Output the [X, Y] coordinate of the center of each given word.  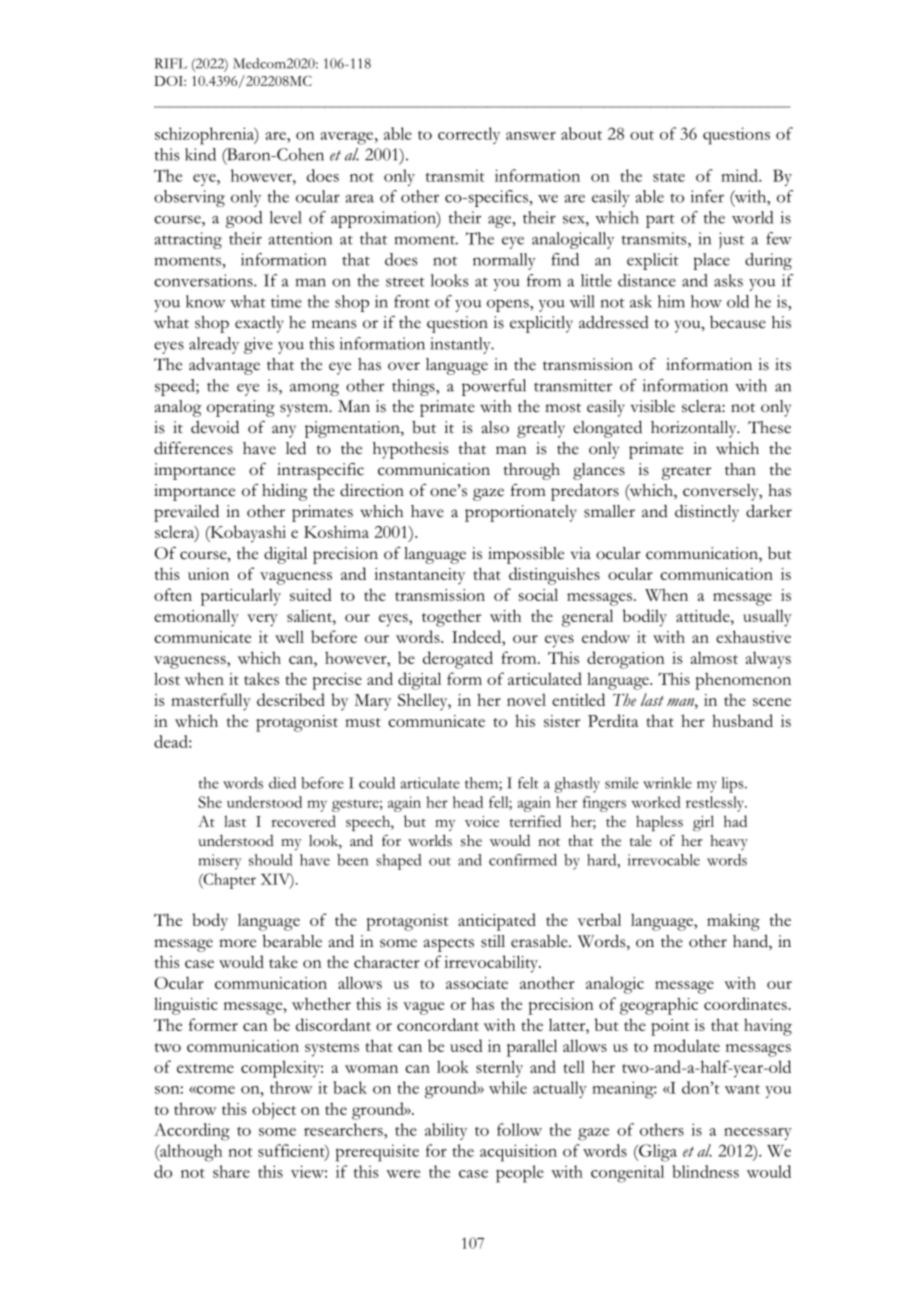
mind [740, 175]
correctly [469, 135]
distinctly [707, 513]
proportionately [521, 513]
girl [703, 823]
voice [482, 821]
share [231, 1171]
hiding [284, 492]
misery [220, 862]
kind [200, 154]
